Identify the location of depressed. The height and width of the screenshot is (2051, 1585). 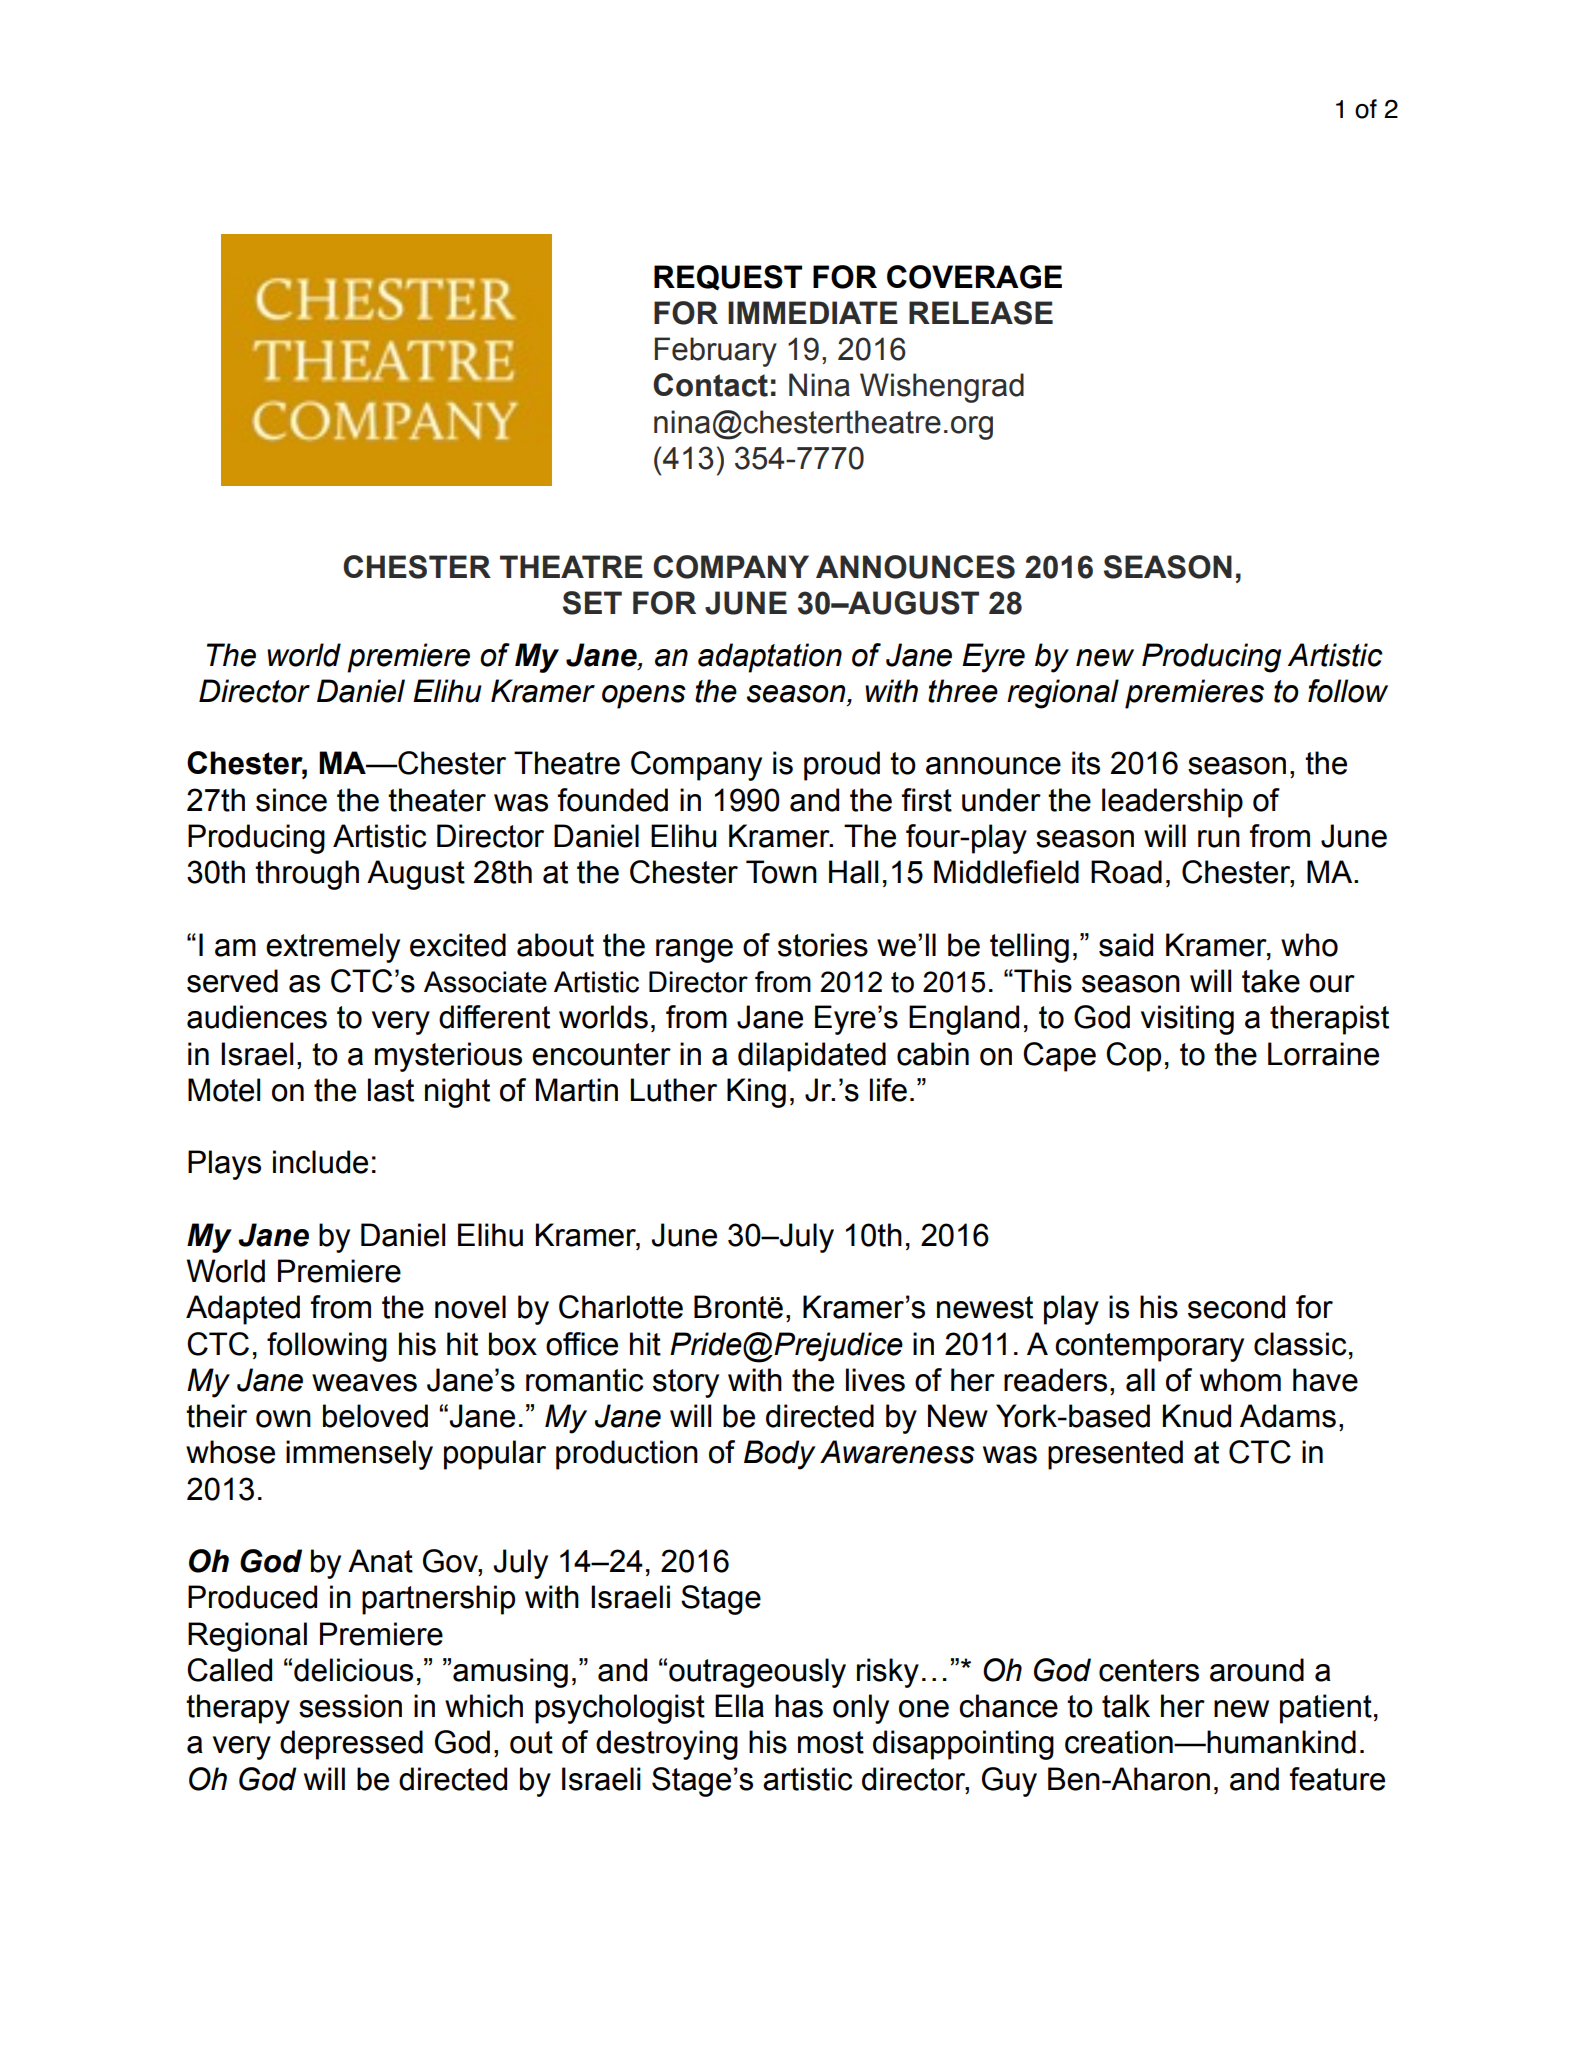
(351, 1745).
